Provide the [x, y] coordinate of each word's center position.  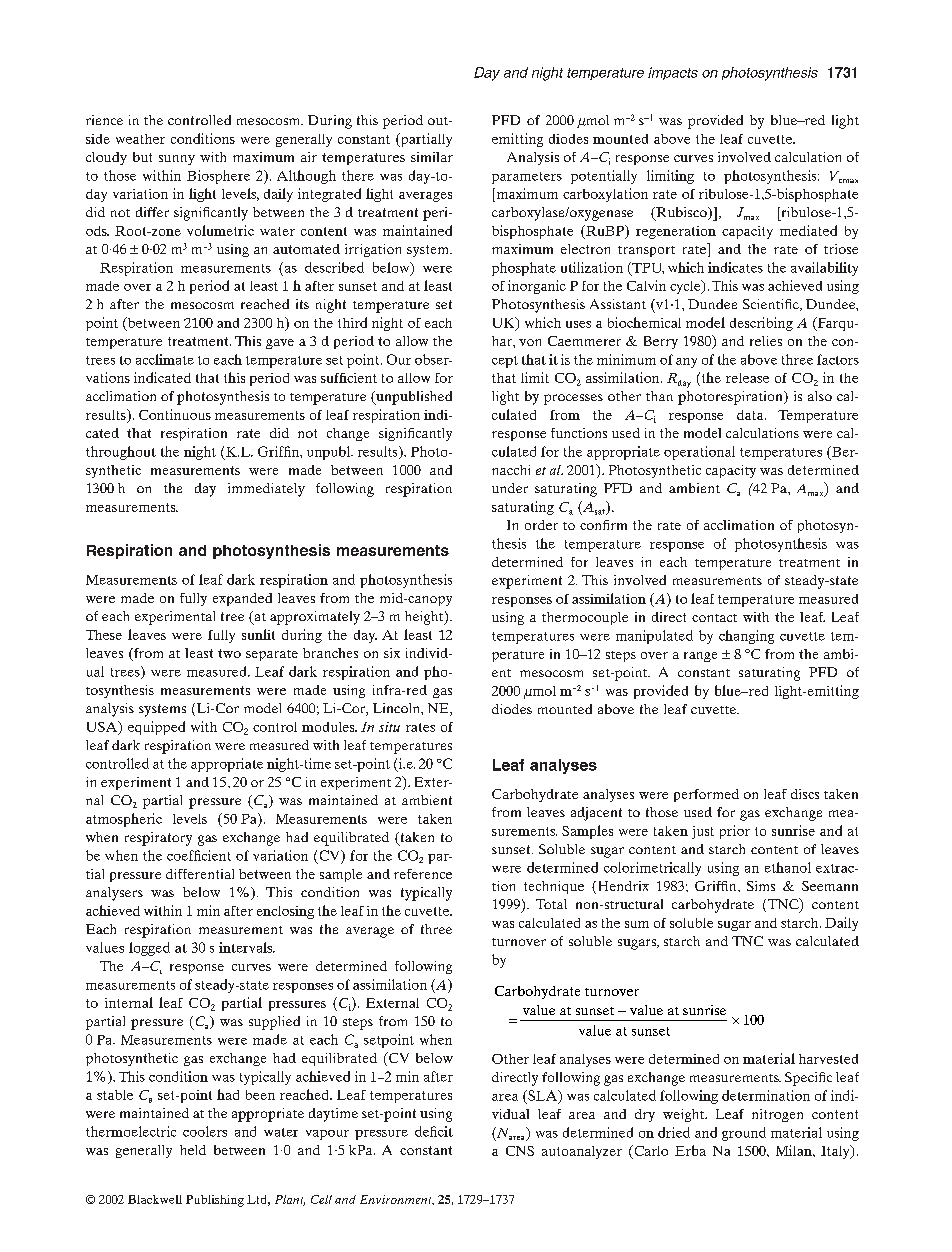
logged [149, 949]
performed [706, 795]
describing [761, 324]
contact [714, 618]
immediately [266, 490]
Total [551, 904]
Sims [761, 886]
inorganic [537, 287]
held [193, 1150]
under [510, 488]
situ [389, 727]
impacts [673, 73]
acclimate [165, 359]
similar [432, 157]
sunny [177, 160]
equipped [156, 728]
